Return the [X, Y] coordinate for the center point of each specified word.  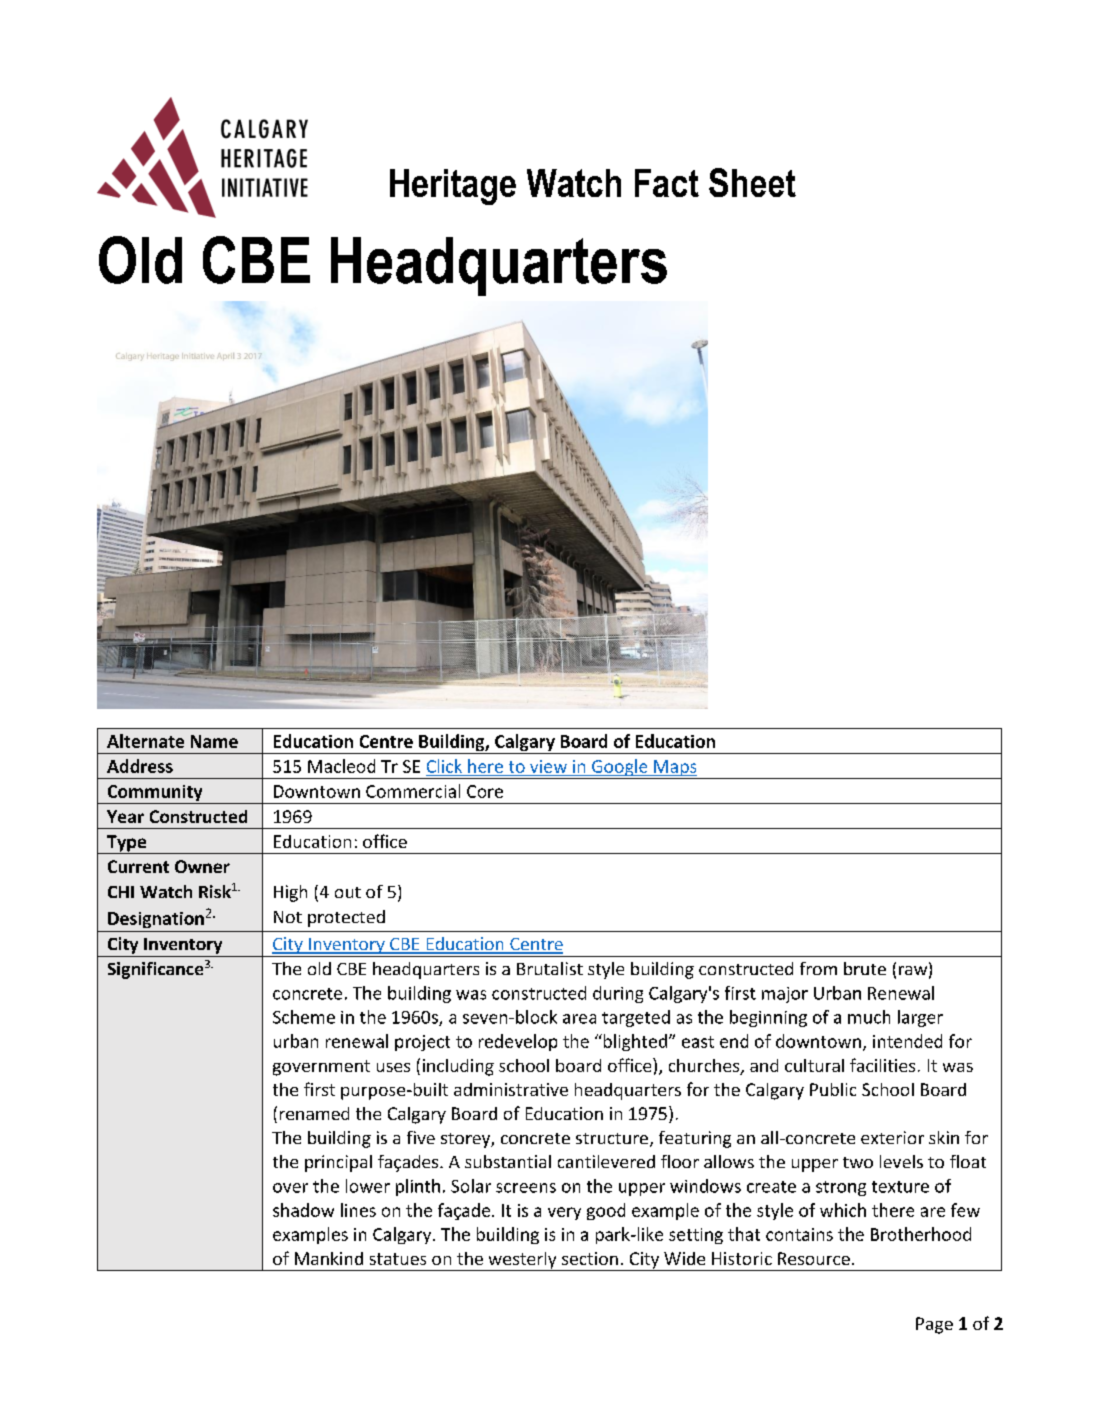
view [548, 766]
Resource [814, 1258]
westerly [522, 1261]
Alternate [145, 741]
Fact [667, 183]
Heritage [453, 187]
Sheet [752, 182]
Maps [675, 769]
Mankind [329, 1258]
